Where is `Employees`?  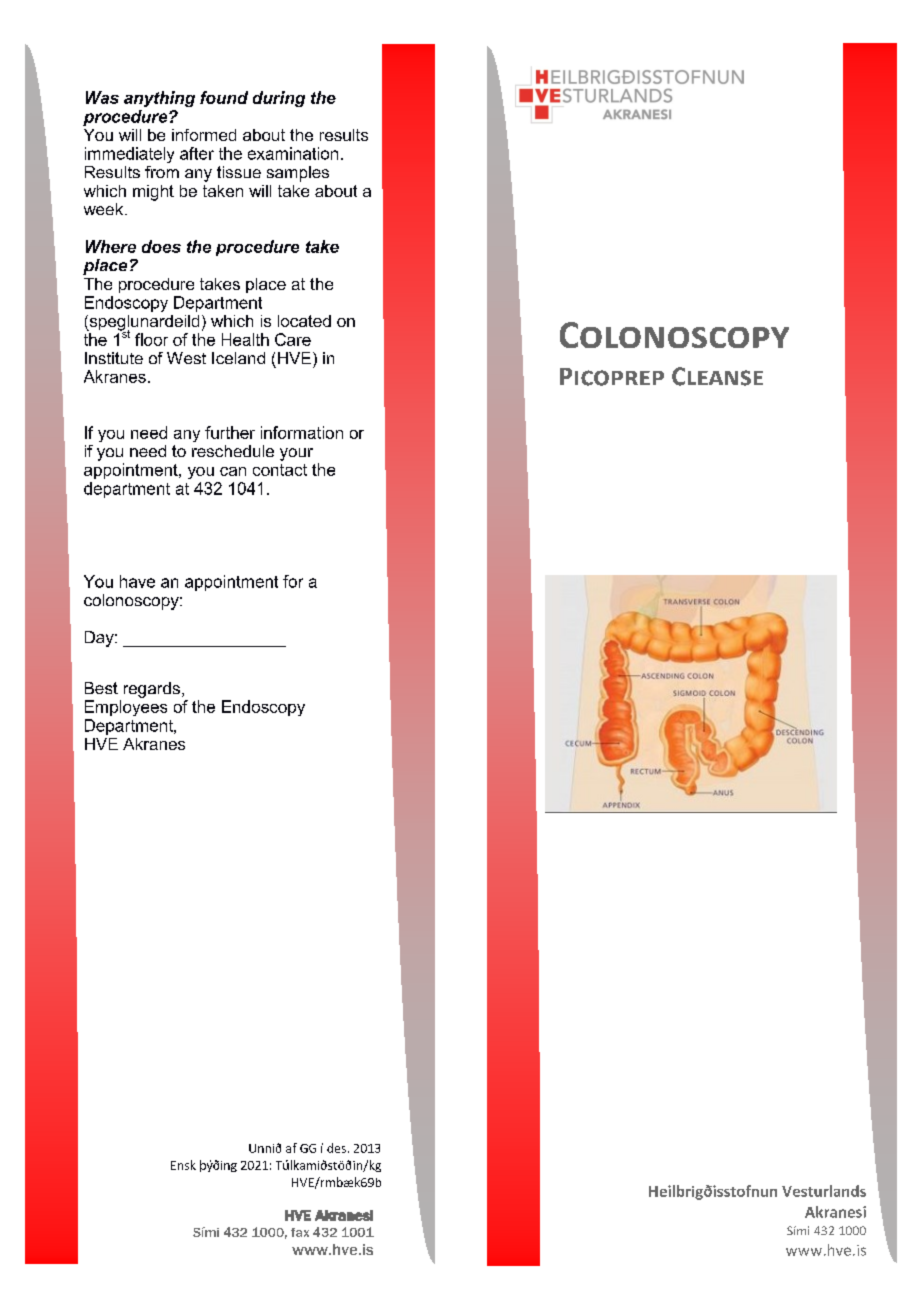 Employees is located at coordinates (126, 708).
